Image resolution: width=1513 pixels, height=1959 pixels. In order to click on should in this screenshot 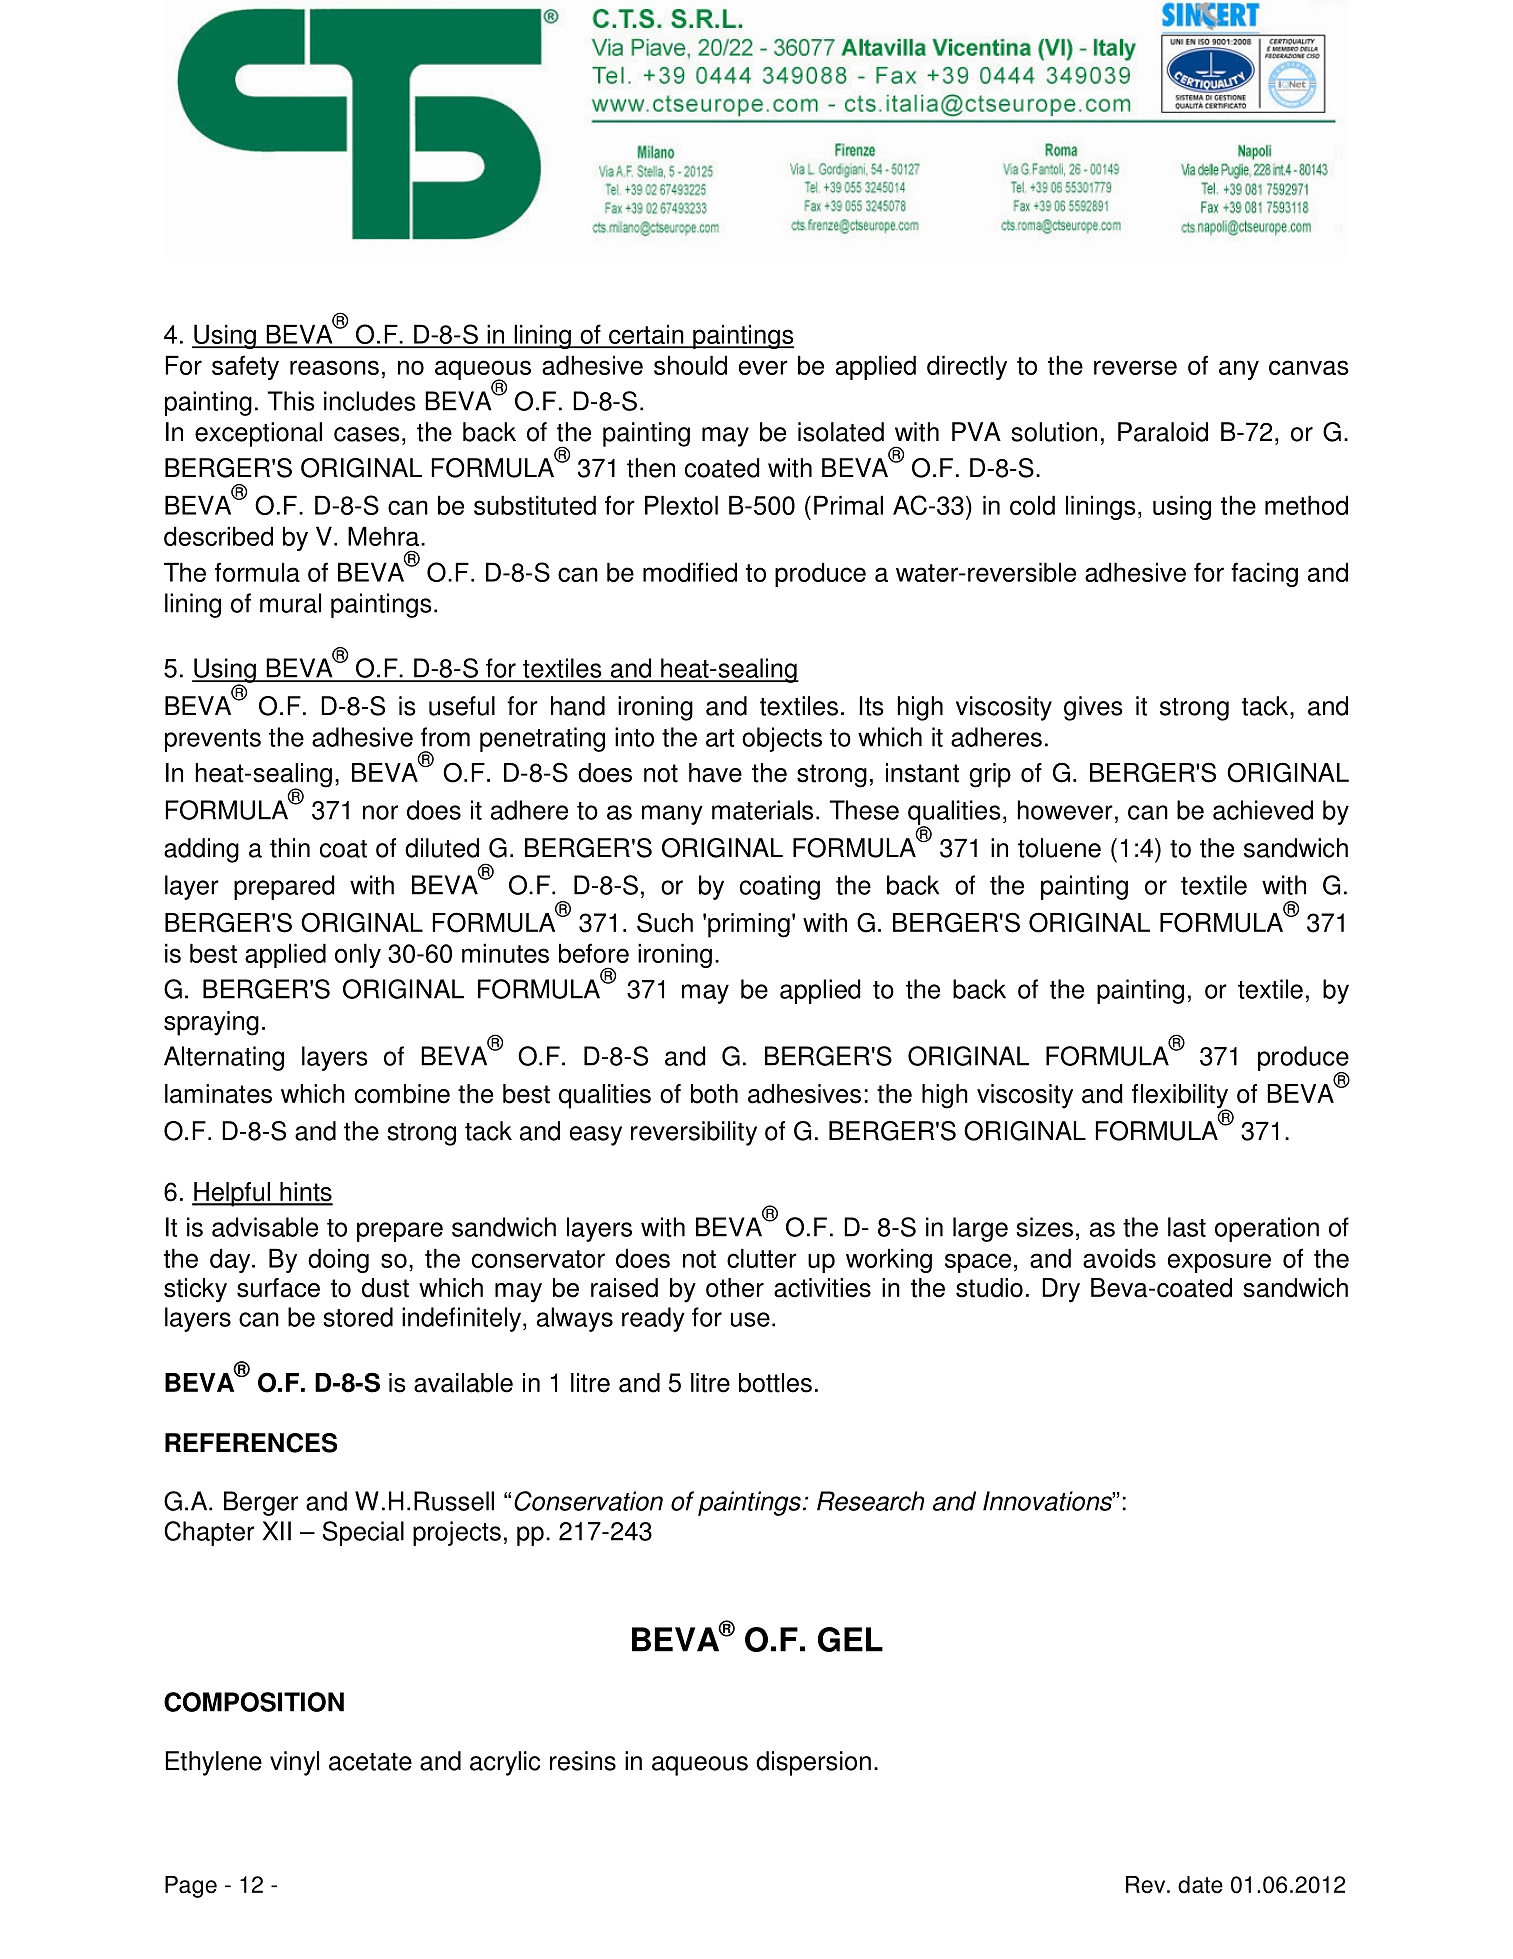, I will do `click(690, 365)`.
